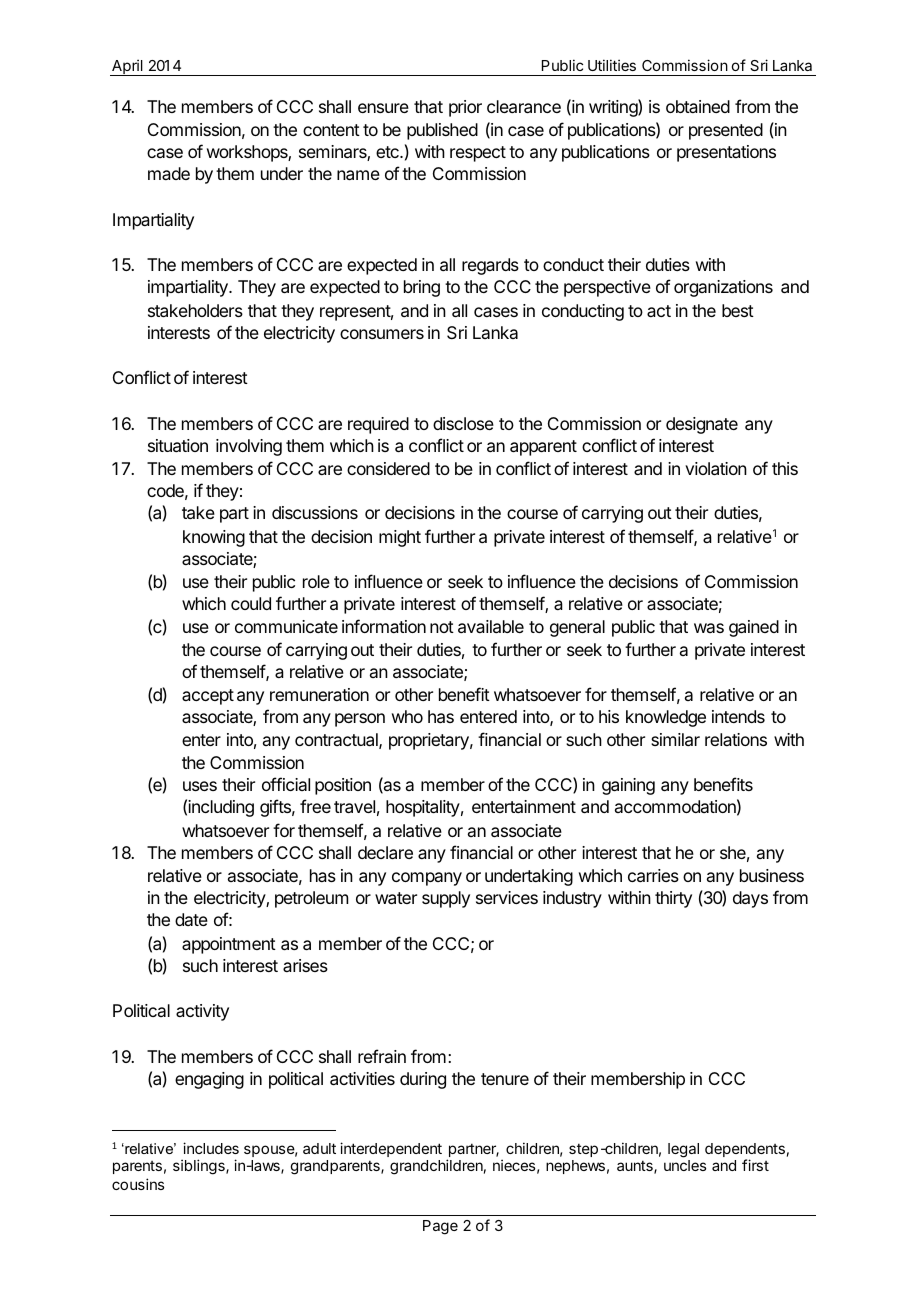 The width and height of the screenshot is (924, 1308). I want to click on obtained, so click(698, 106).
